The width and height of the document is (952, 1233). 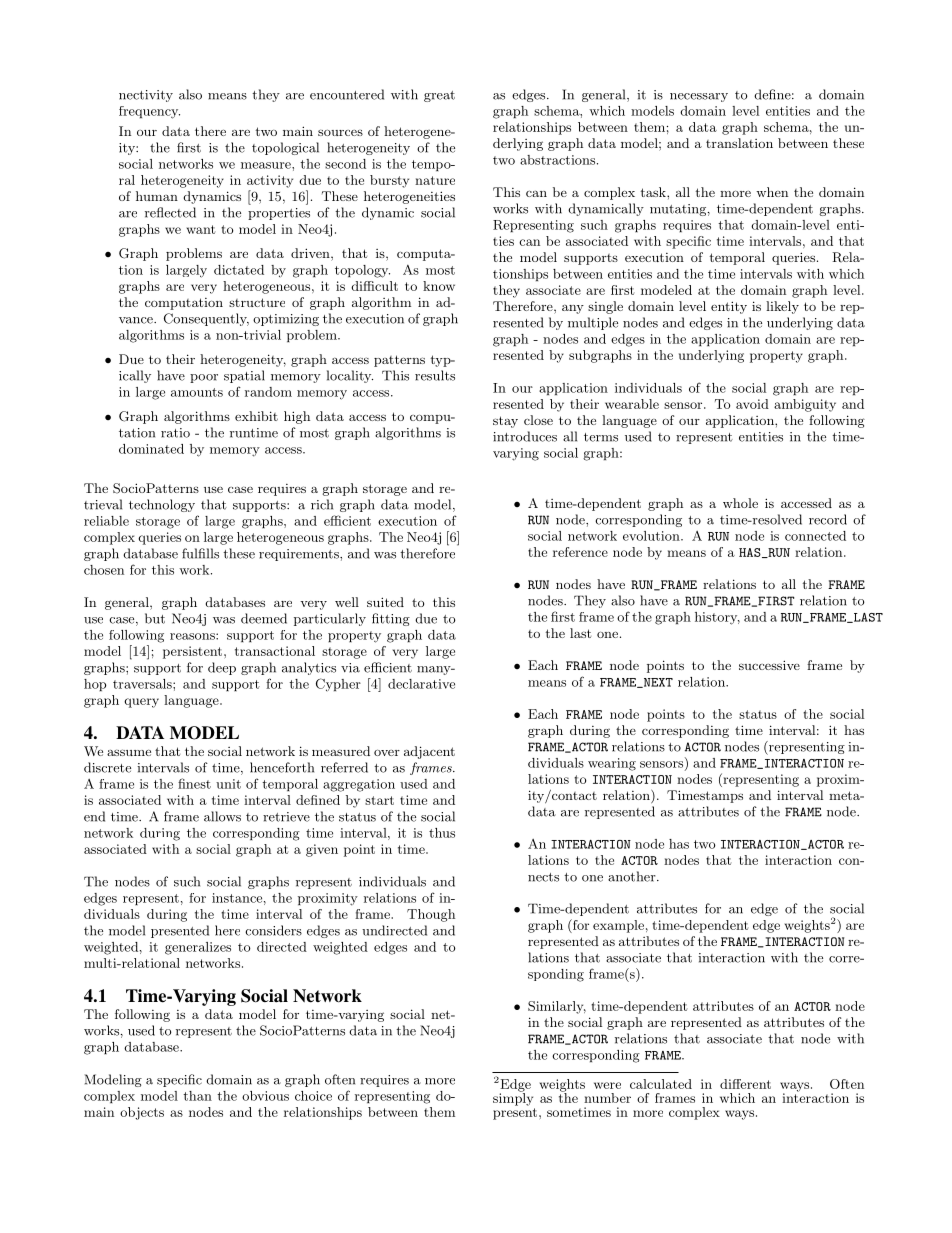 What do you see at coordinates (197, 1096) in the document?
I see `than` at bounding box center [197, 1096].
